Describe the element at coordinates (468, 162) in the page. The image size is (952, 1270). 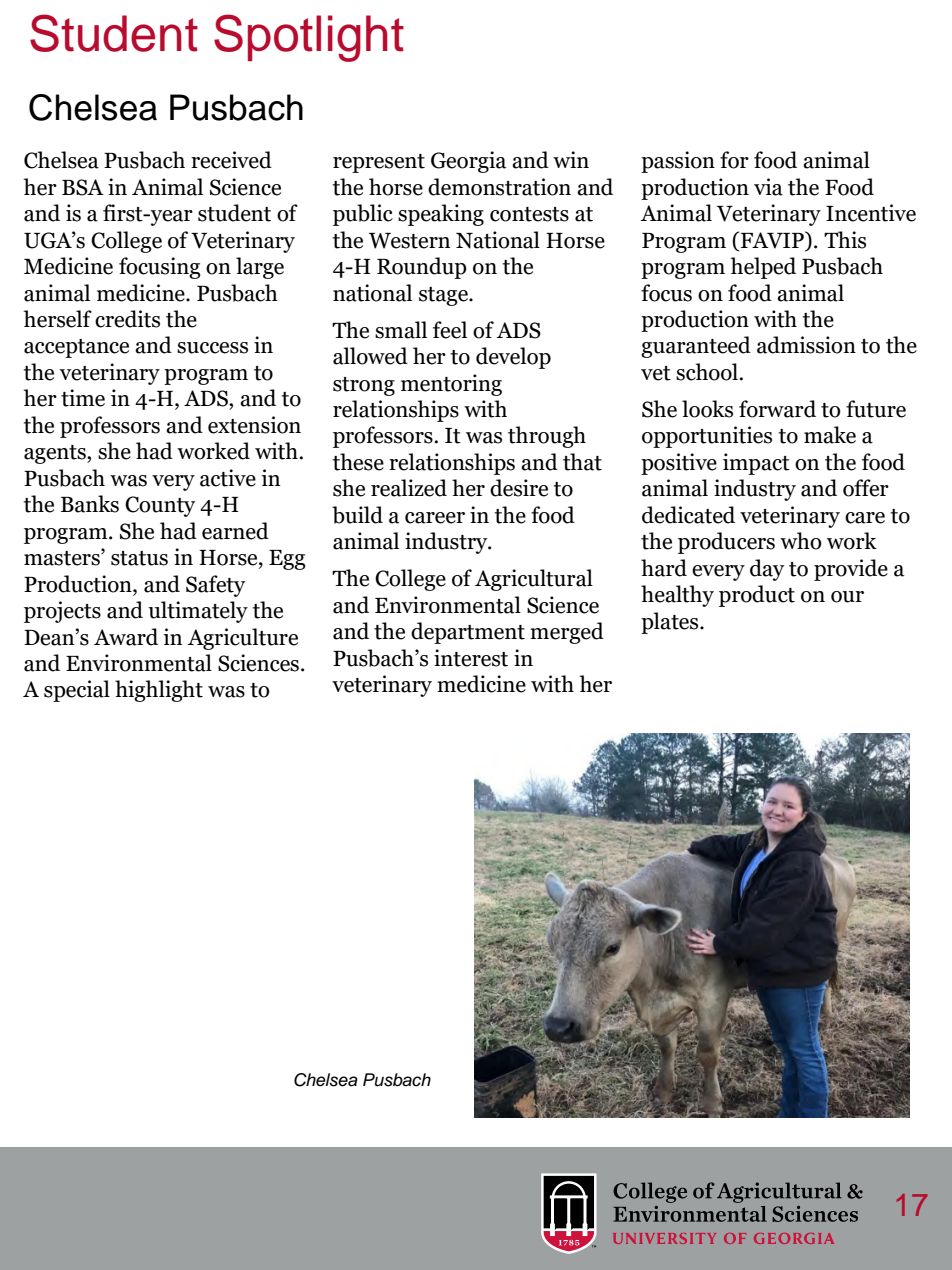
I see `Georgia` at that location.
